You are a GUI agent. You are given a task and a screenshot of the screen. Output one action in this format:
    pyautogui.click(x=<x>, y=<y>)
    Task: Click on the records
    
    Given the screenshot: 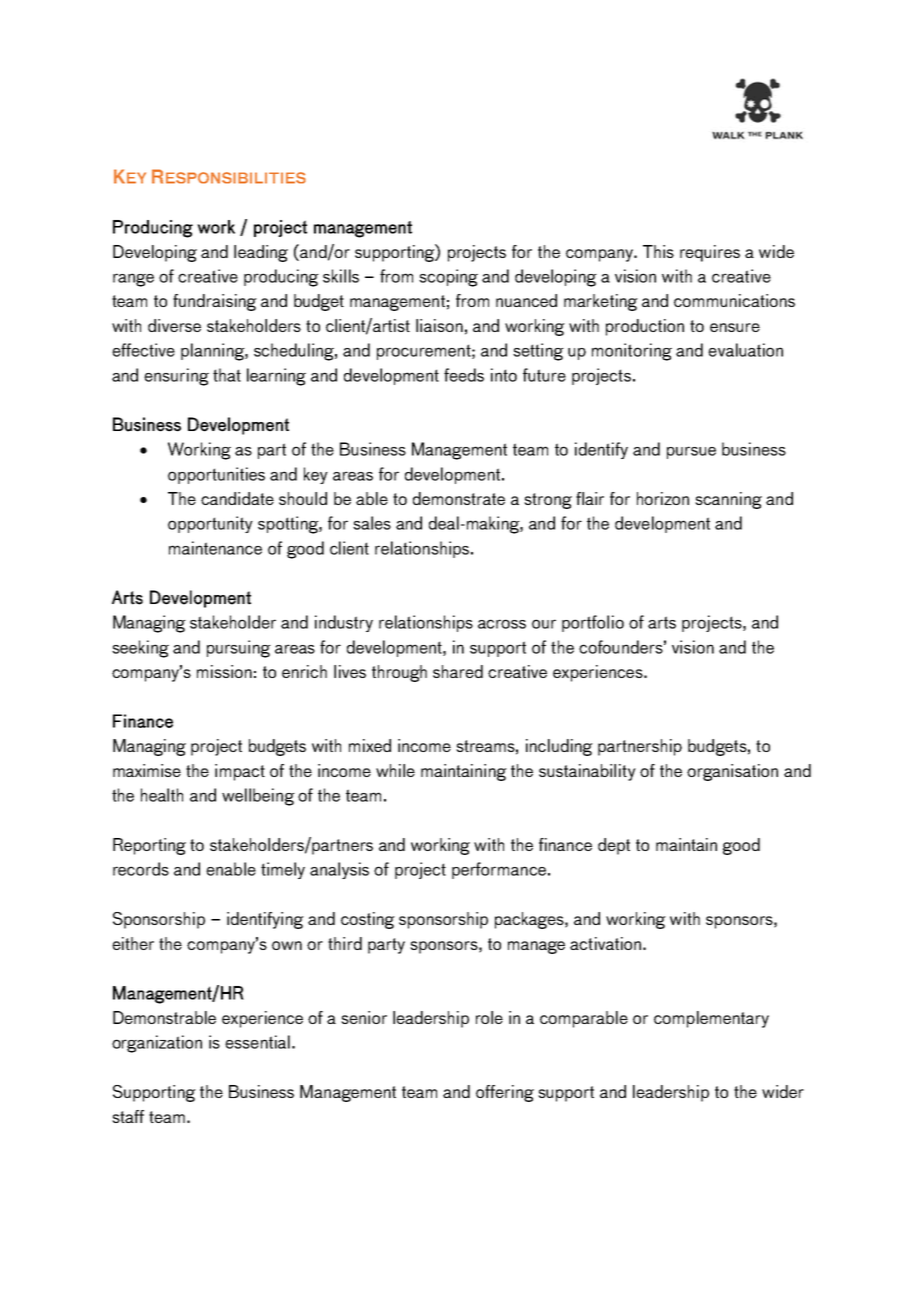 What is the action you would take?
    pyautogui.click(x=141, y=869)
